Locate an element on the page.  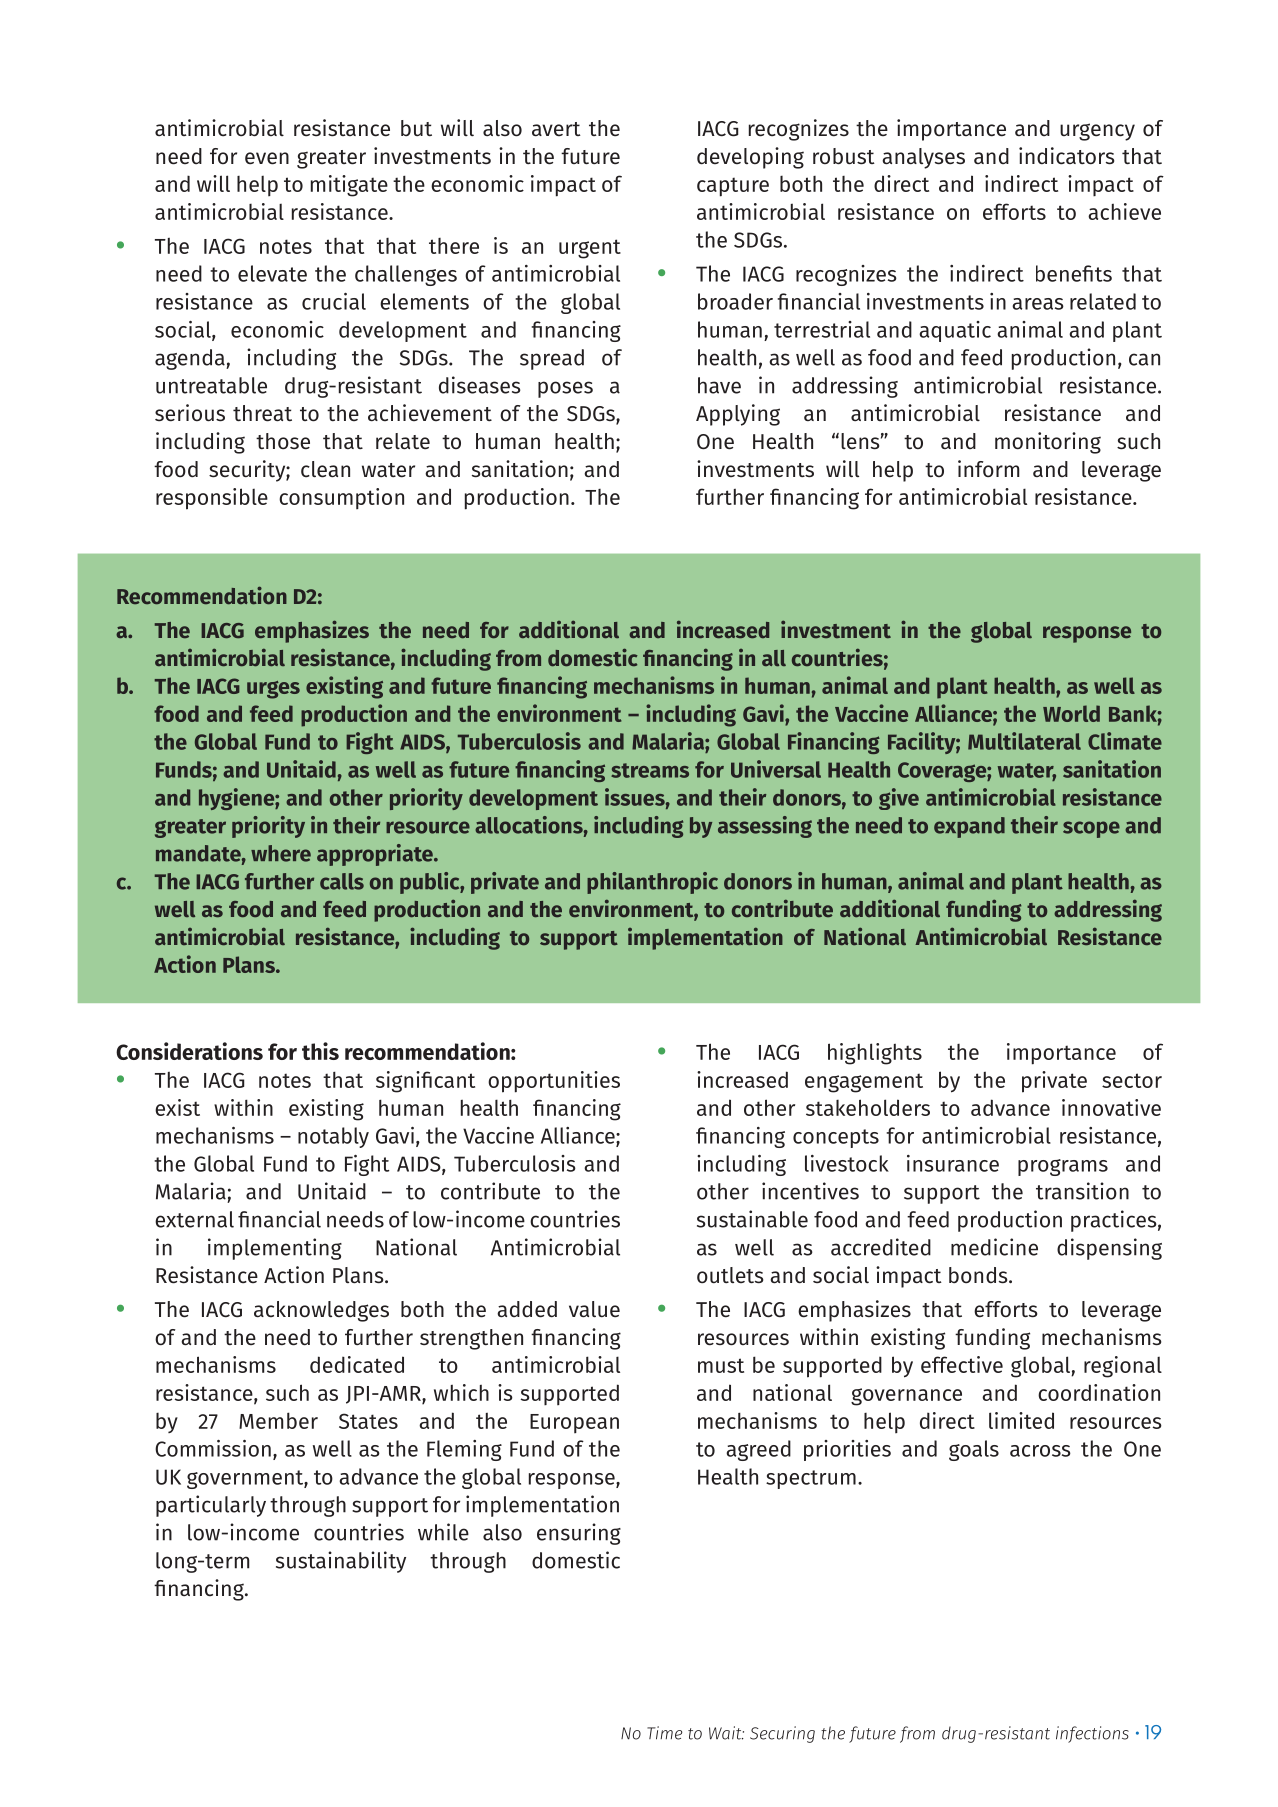
expand is located at coordinates (969, 827).
